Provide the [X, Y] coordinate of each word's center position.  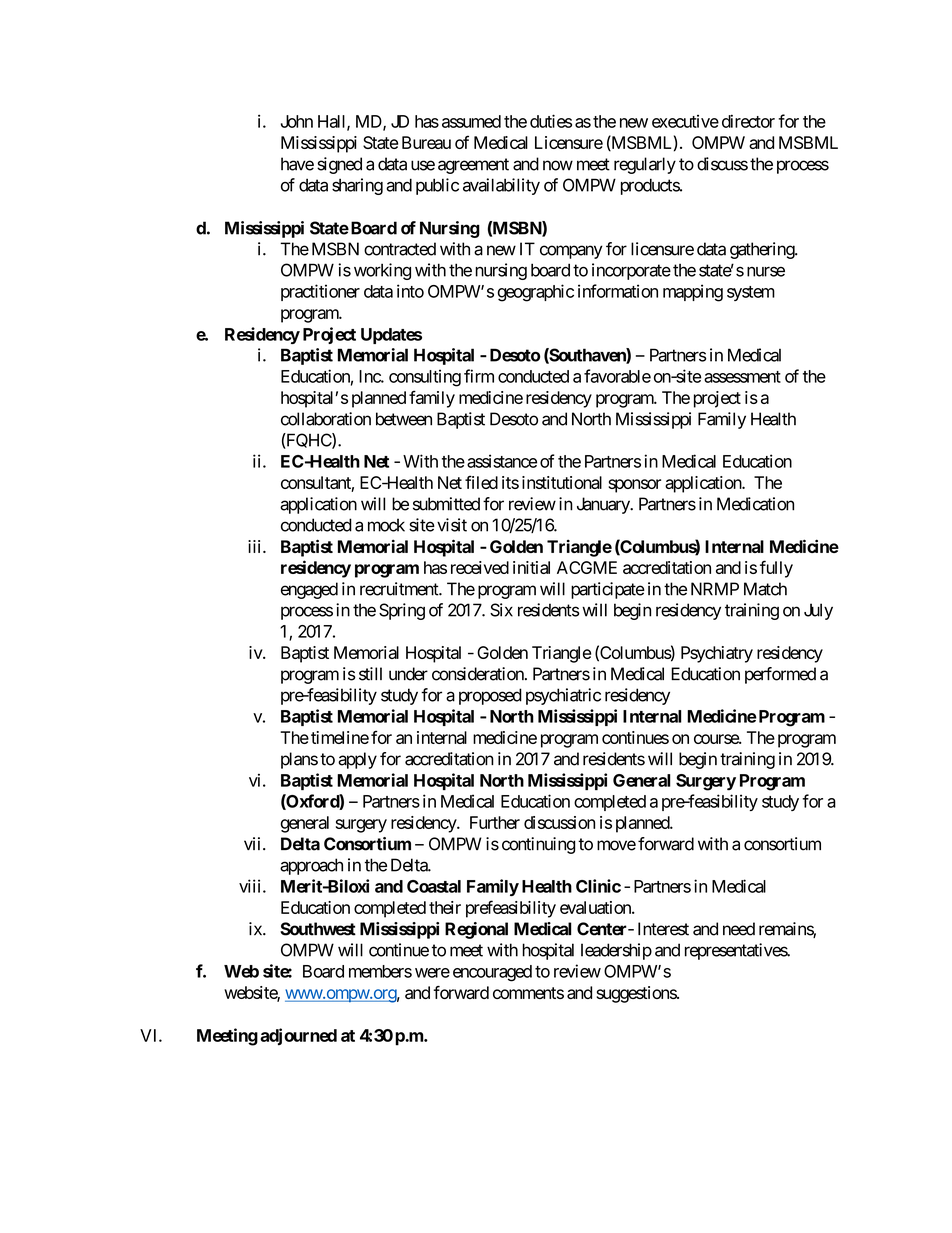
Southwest [318, 929]
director [748, 121]
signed [339, 165]
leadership [616, 951]
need [739, 929]
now [558, 165]
